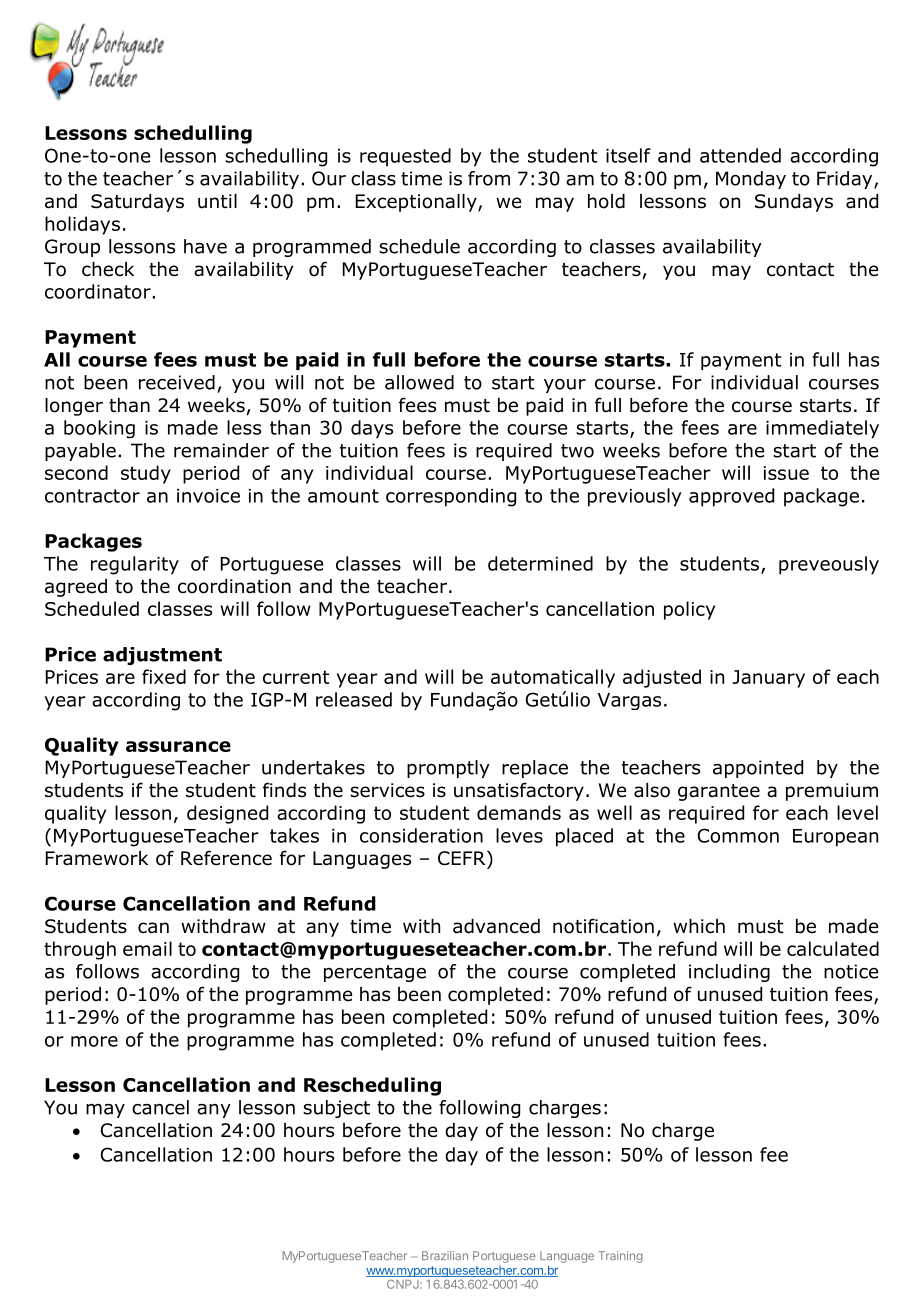  What do you see at coordinates (217, 201) in the document?
I see `until` at bounding box center [217, 201].
